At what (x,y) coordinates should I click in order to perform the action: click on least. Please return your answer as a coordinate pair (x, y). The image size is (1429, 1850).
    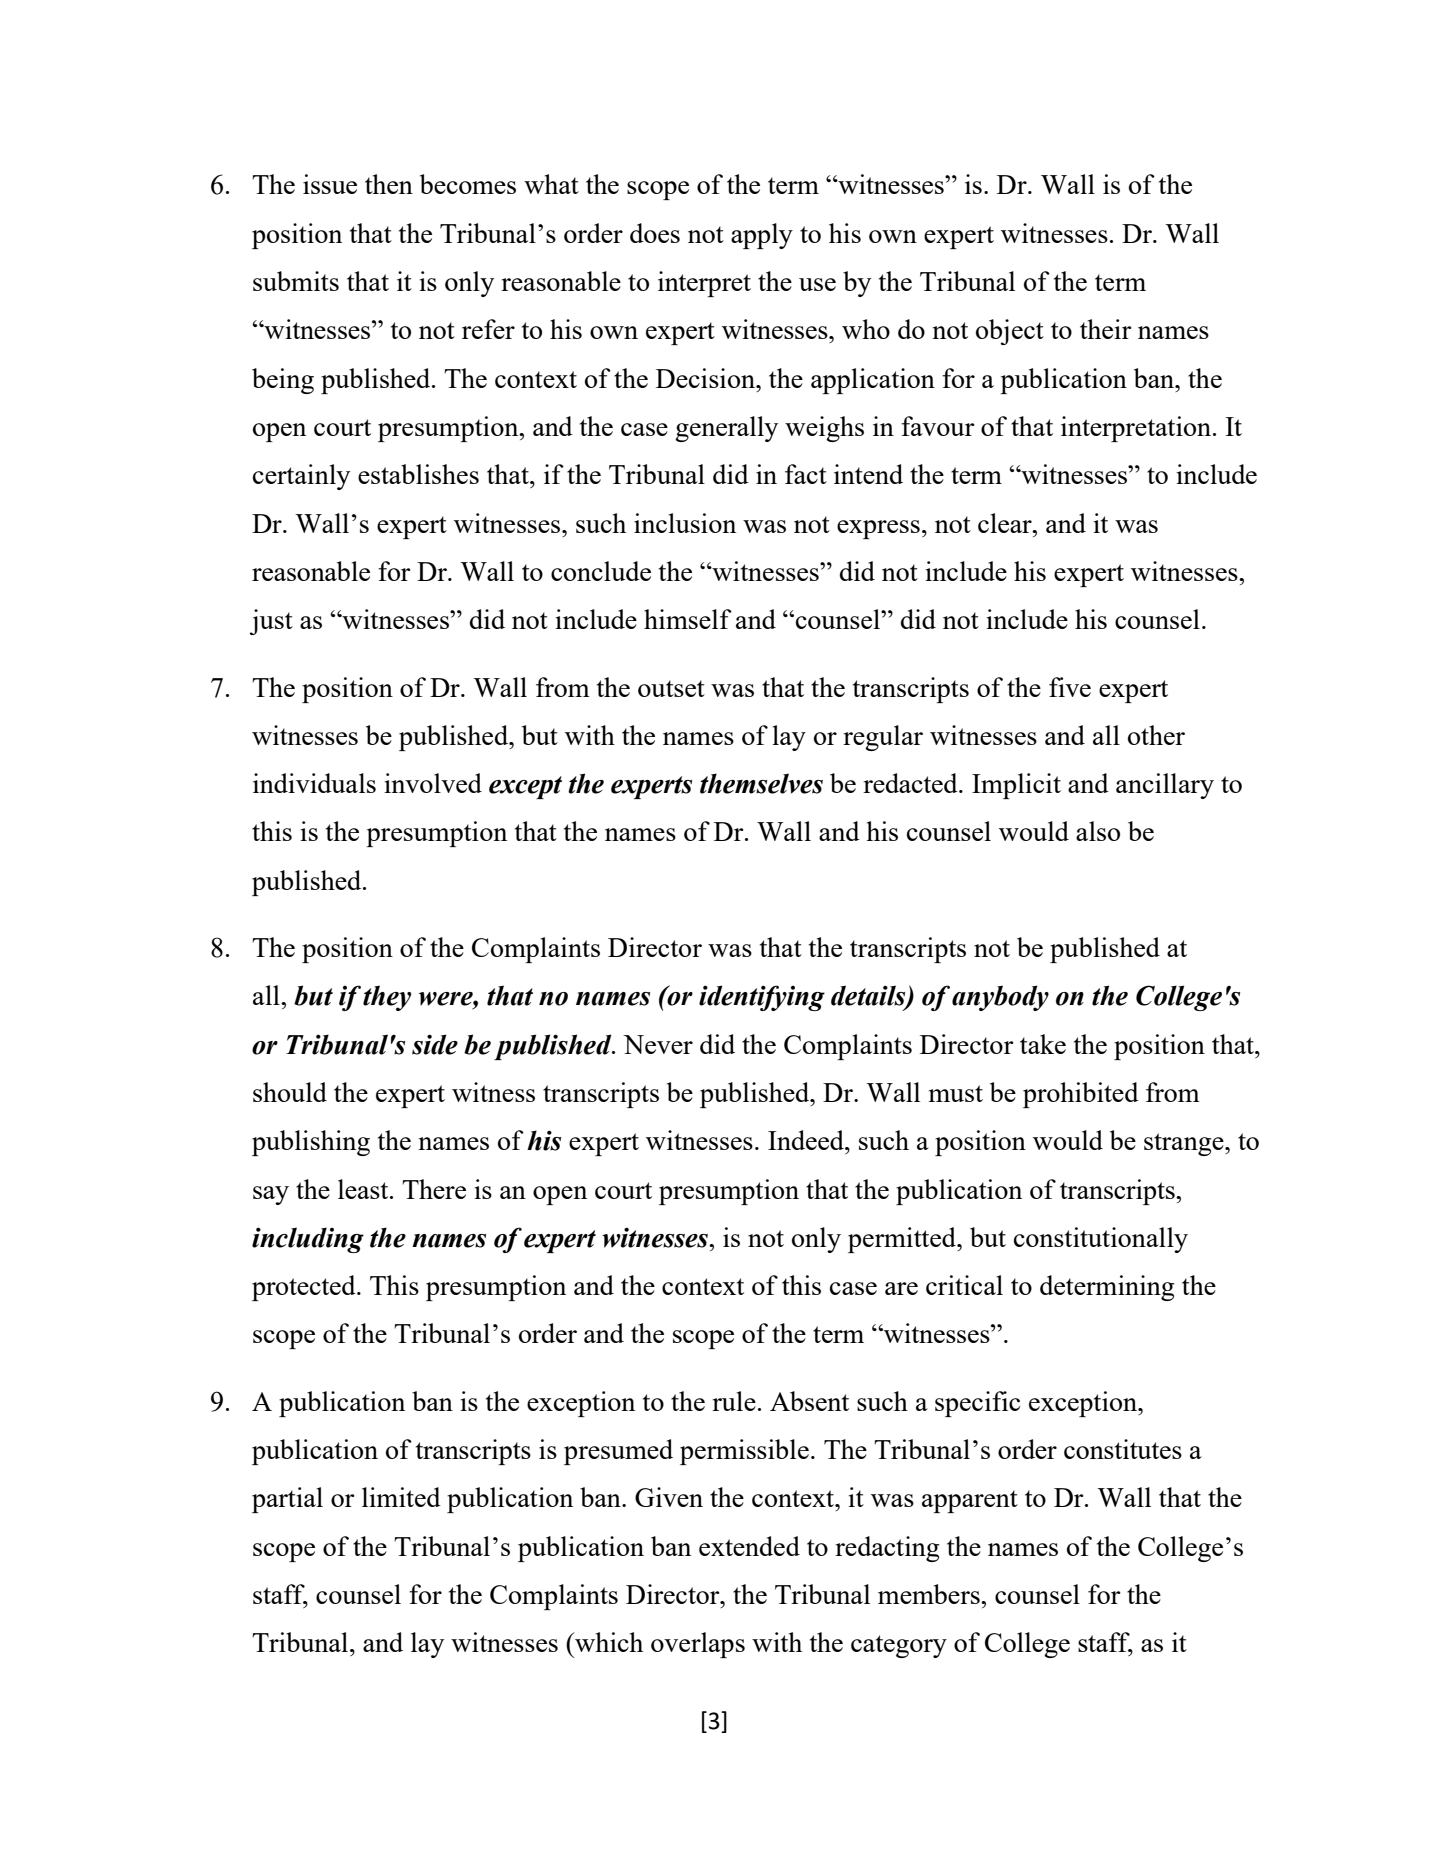
    Looking at the image, I should click on (364, 1189).
